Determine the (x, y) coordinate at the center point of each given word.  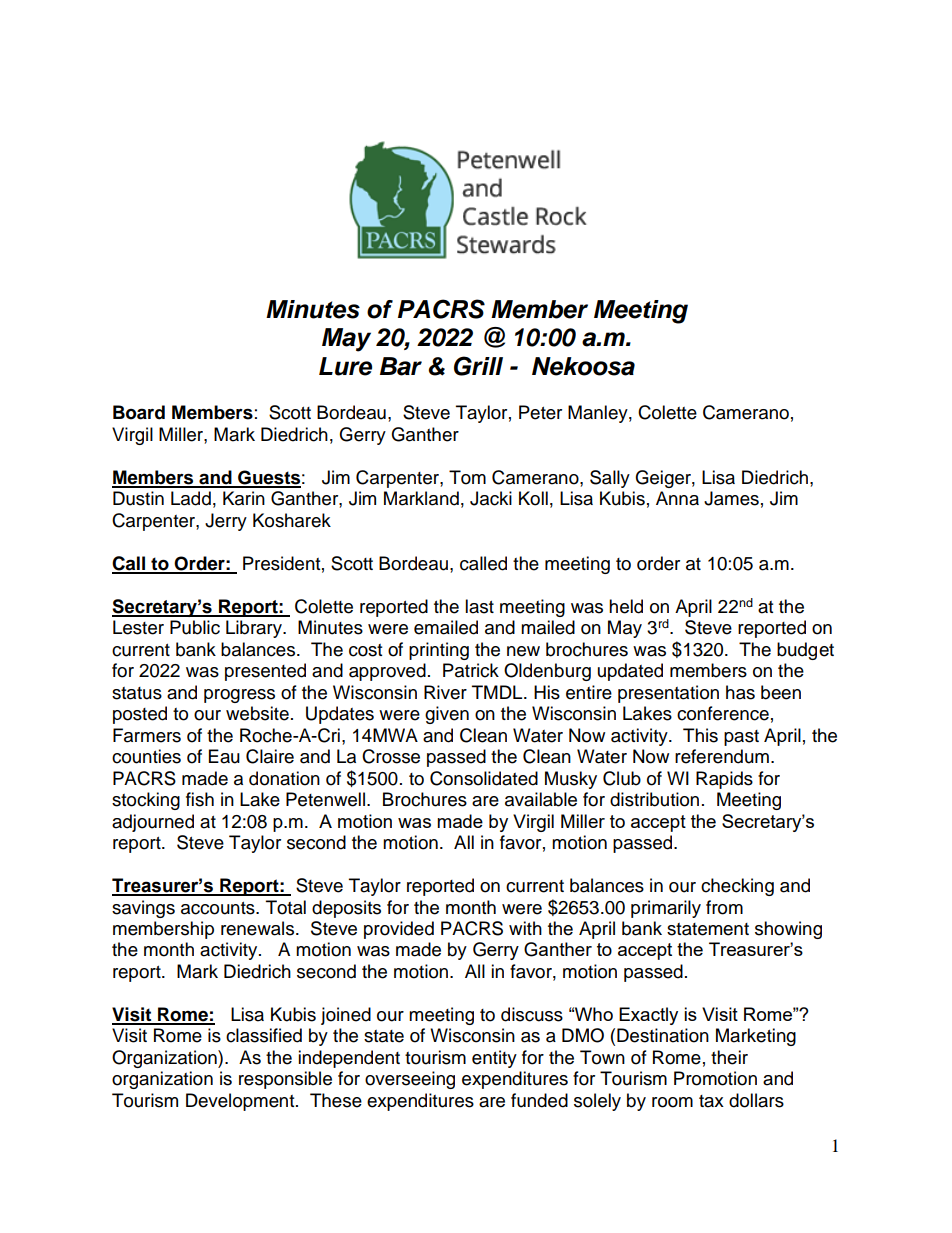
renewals (257, 928)
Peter (540, 412)
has (740, 692)
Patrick (471, 670)
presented (265, 672)
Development (241, 1102)
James (731, 498)
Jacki (491, 498)
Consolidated (484, 778)
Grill (478, 366)
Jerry (226, 522)
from (724, 907)
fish (200, 799)
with (525, 928)
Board (139, 412)
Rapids (724, 780)
